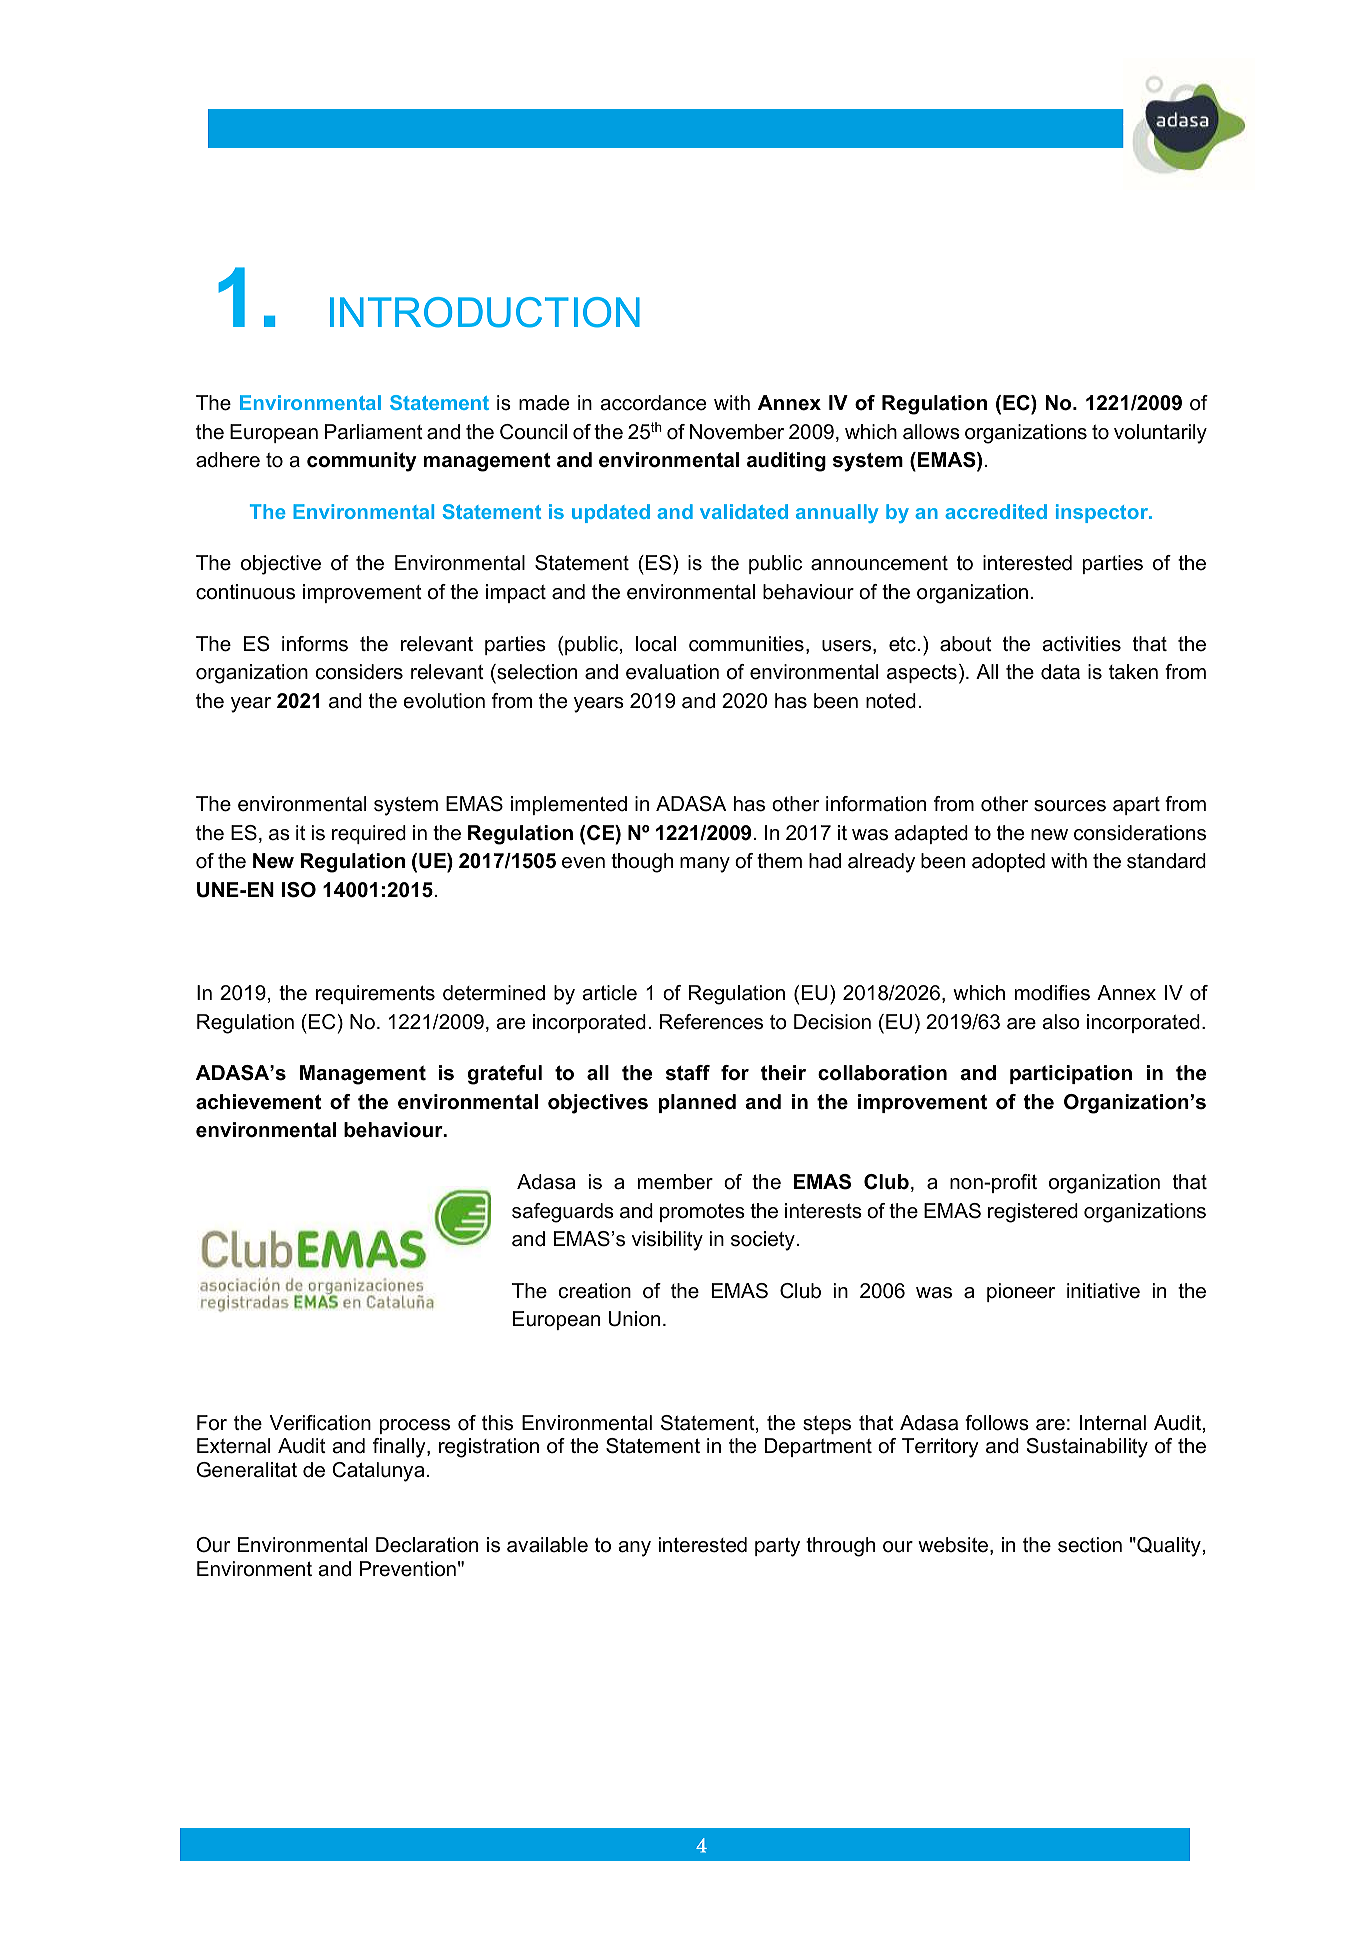 This document has height=1938, width=1370. I want to click on data, so click(1060, 672).
